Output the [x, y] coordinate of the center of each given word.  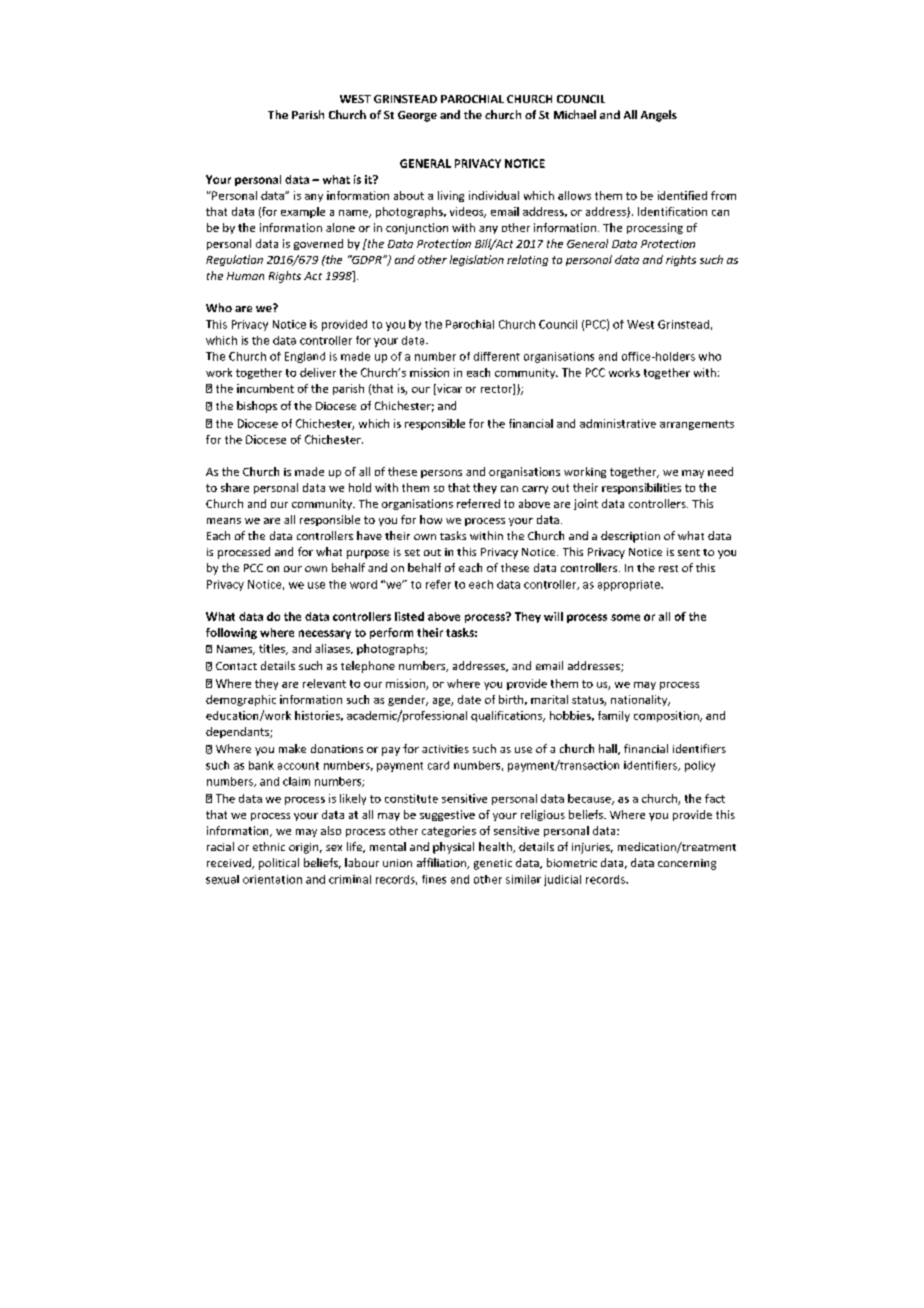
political [279, 864]
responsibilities [641, 488]
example [303, 212]
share [235, 487]
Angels [659, 116]
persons [441, 474]
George [417, 116]
